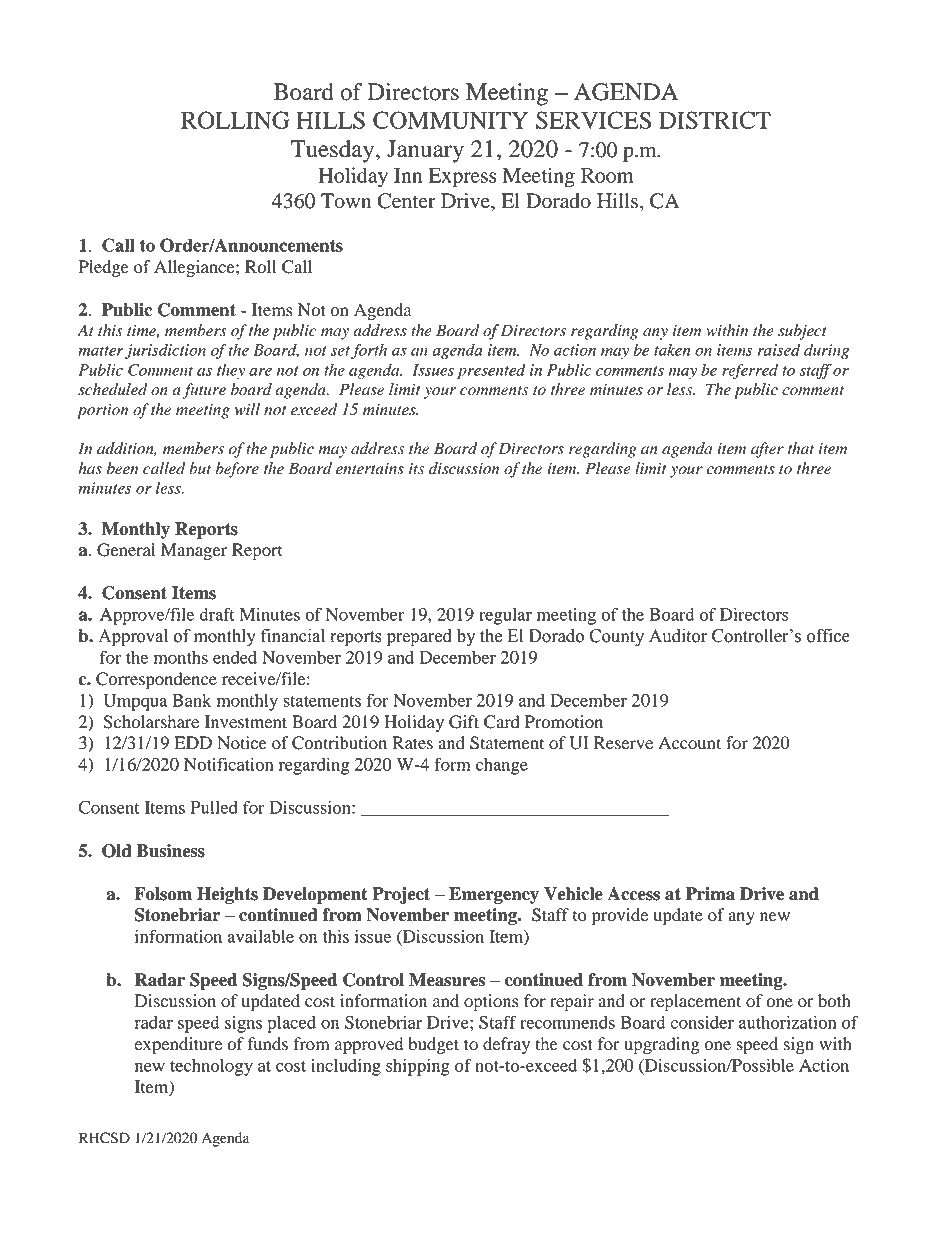 This document has width=952, height=1233. What do you see at coordinates (217, 614) in the document?
I see `draft` at bounding box center [217, 614].
